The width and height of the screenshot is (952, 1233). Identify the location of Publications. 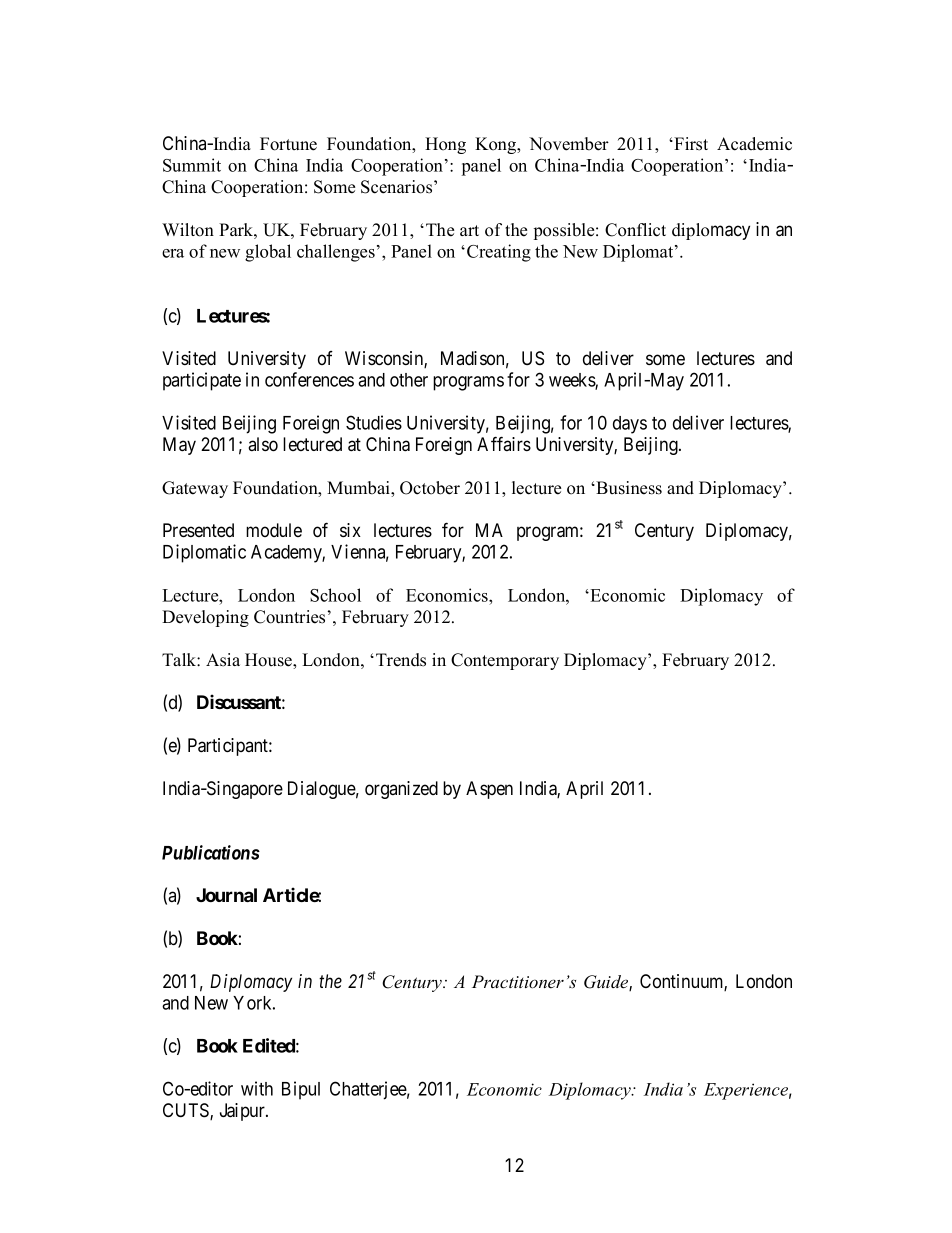
(211, 852).
